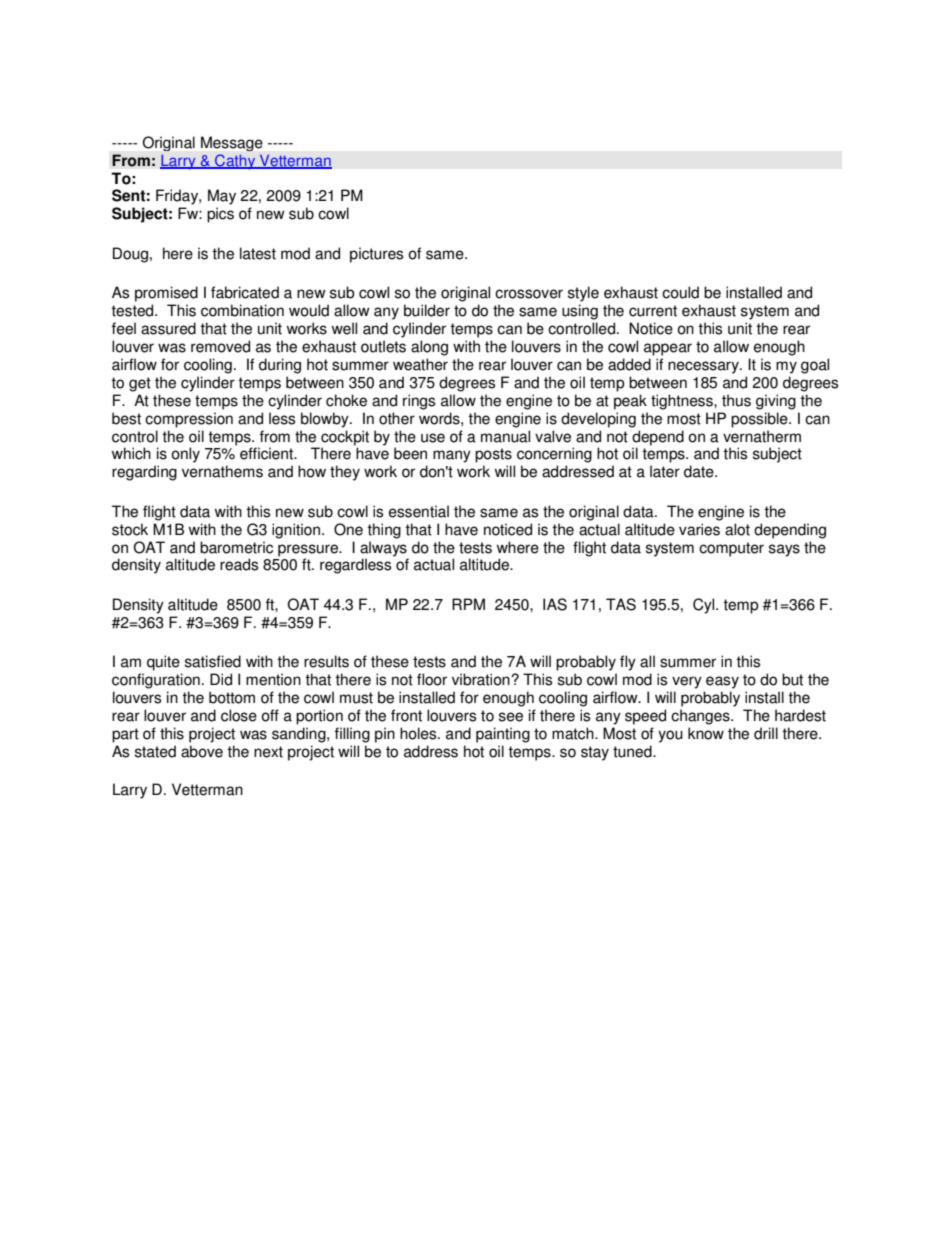  What do you see at coordinates (235, 162) in the page?
I see `Cathy` at bounding box center [235, 162].
